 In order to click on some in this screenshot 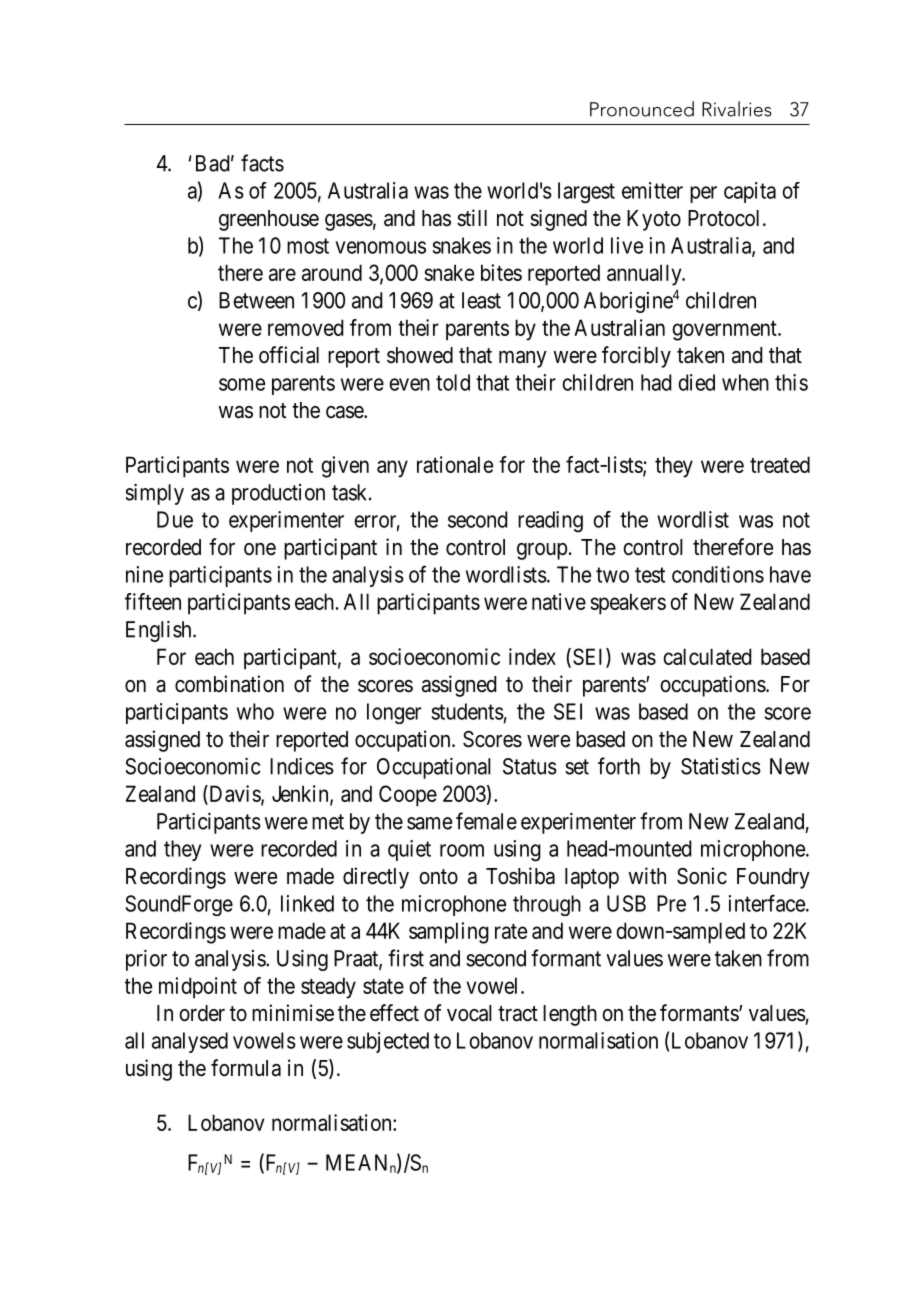, I will do `click(242, 384)`.
